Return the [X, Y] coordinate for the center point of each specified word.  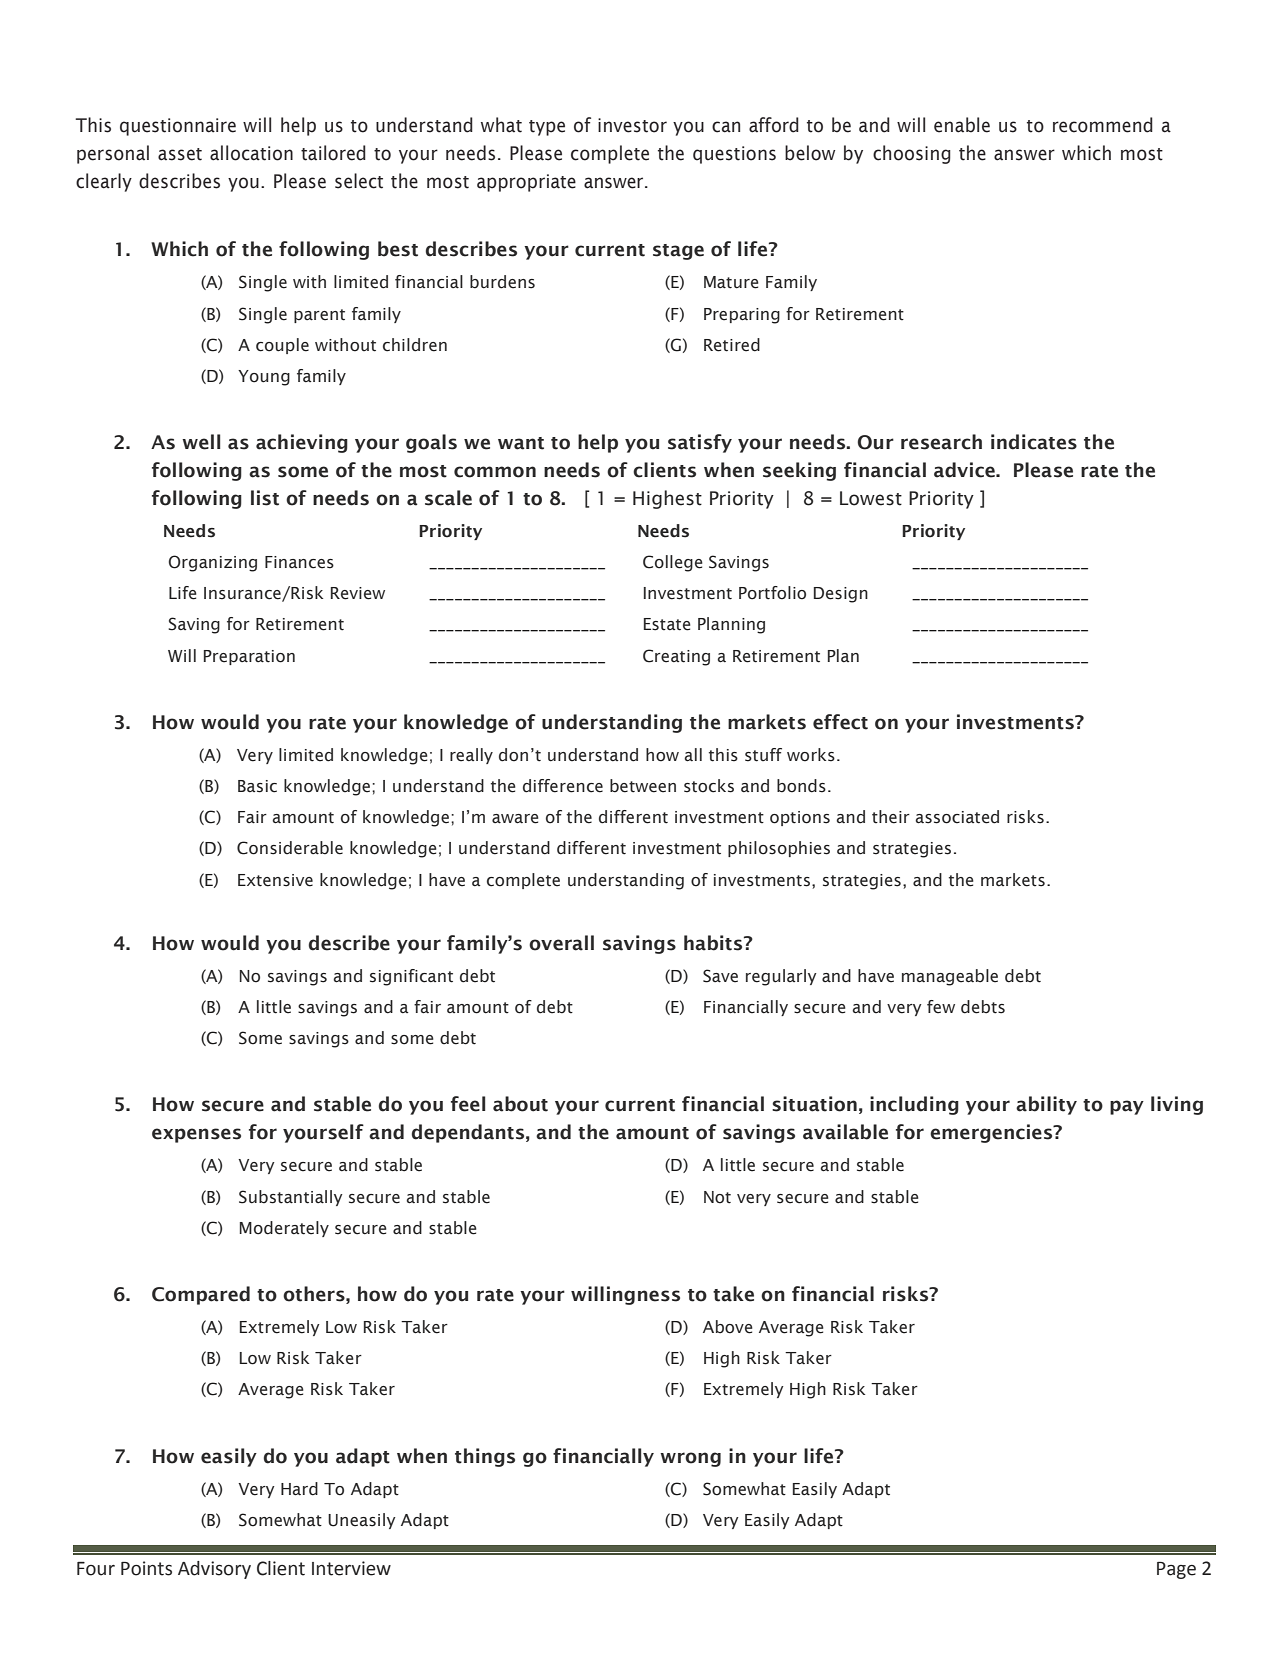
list [265, 498]
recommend [1103, 125]
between [643, 786]
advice [965, 470]
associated [957, 817]
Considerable [290, 848]
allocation [251, 153]
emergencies [992, 1133]
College [673, 563]
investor [632, 125]
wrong [690, 1459]
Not [717, 1197]
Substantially [291, 1198]
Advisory [214, 1570]
